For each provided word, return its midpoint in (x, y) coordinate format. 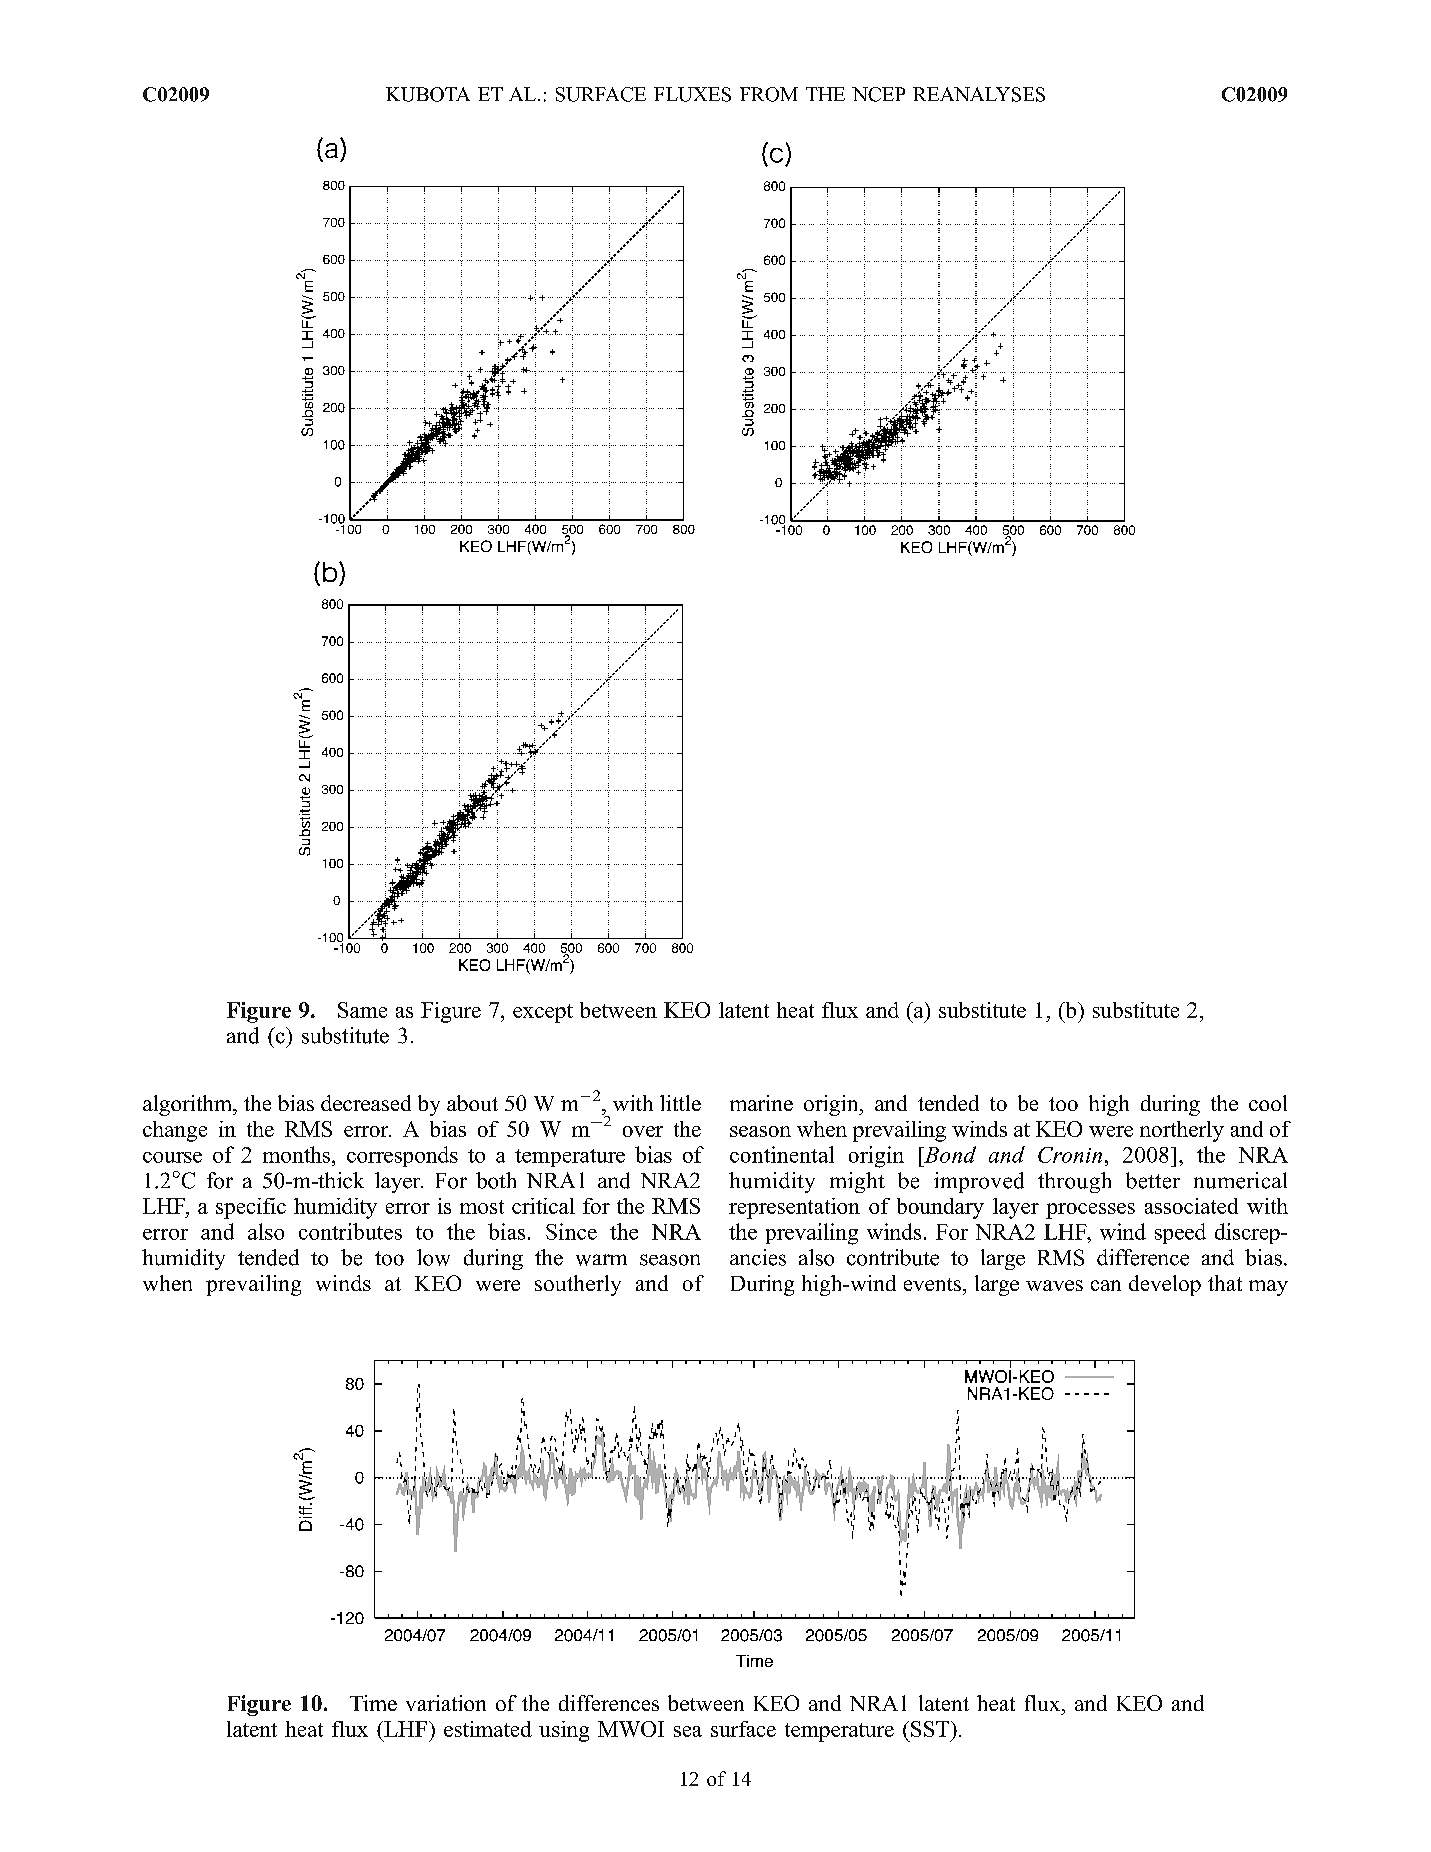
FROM (769, 94)
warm (601, 1260)
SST (931, 1729)
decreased (366, 1103)
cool (1268, 1103)
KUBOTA (428, 94)
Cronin (1070, 1155)
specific (251, 1208)
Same (362, 1010)
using (564, 1731)
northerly (1182, 1131)
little (680, 1103)
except (543, 1013)
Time (373, 1703)
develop (1165, 1285)
